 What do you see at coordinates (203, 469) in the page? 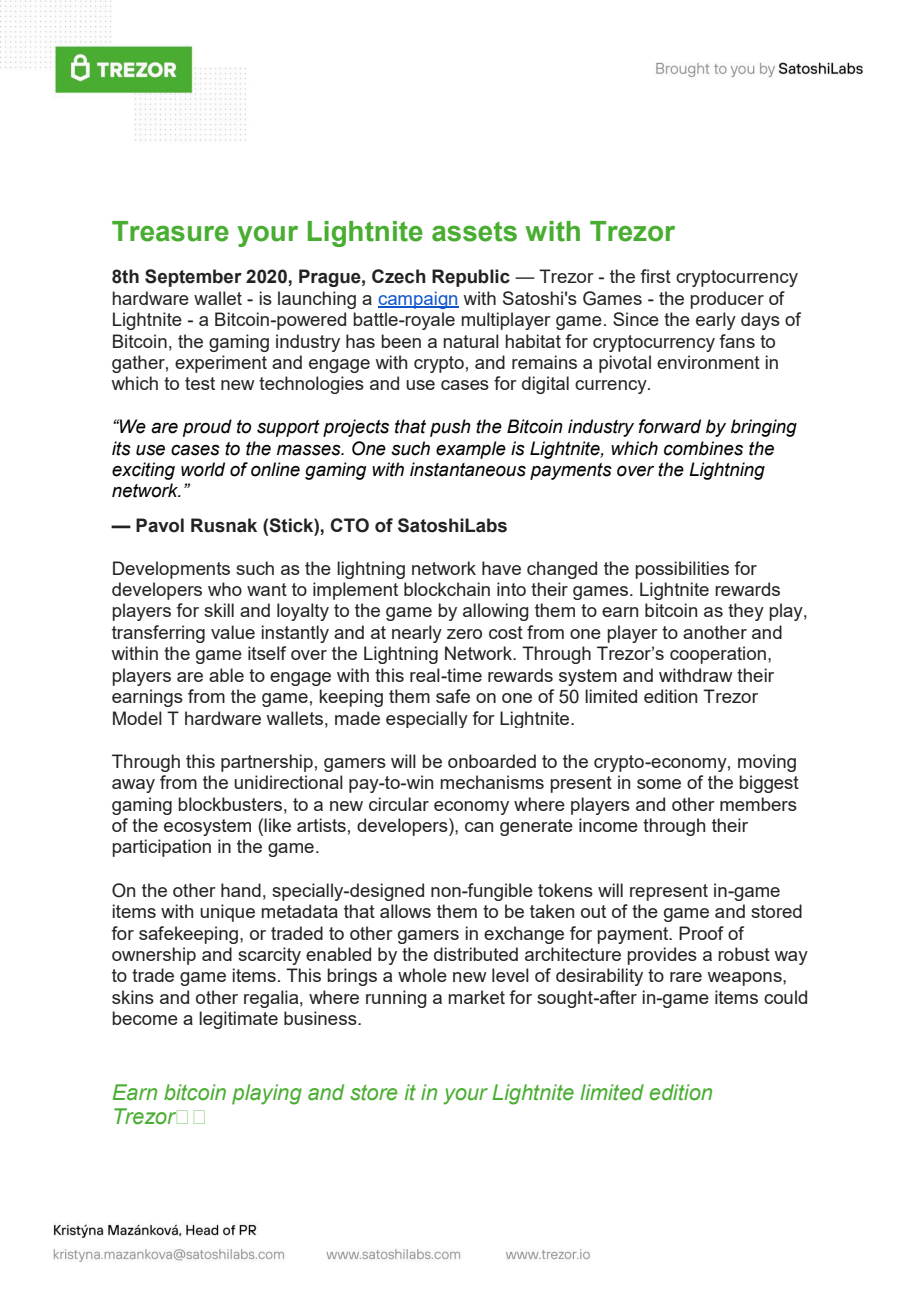
I see `world` at bounding box center [203, 469].
